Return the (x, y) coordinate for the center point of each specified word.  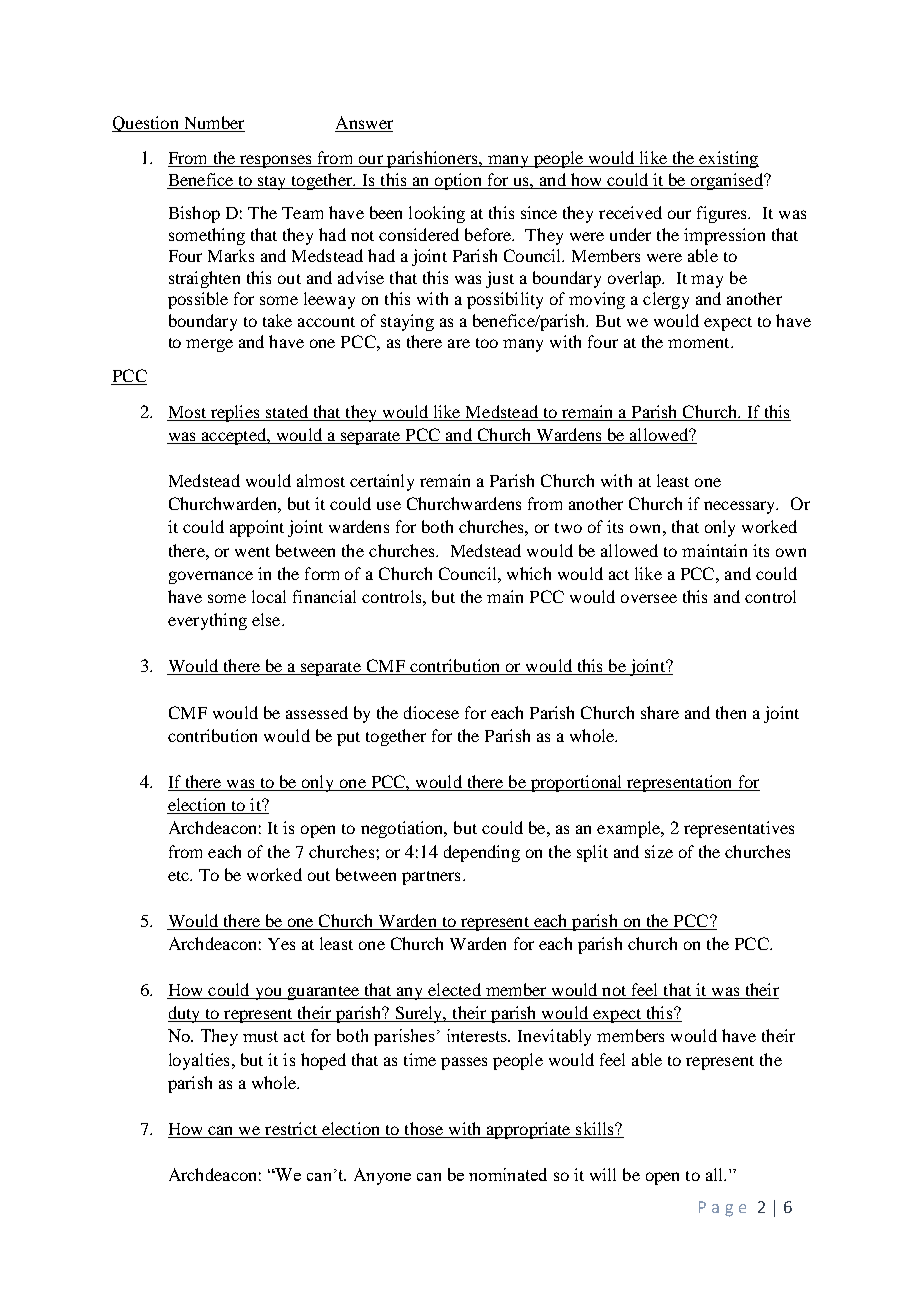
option (458, 181)
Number (214, 122)
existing (728, 159)
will (603, 1174)
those (424, 1130)
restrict (291, 1130)
